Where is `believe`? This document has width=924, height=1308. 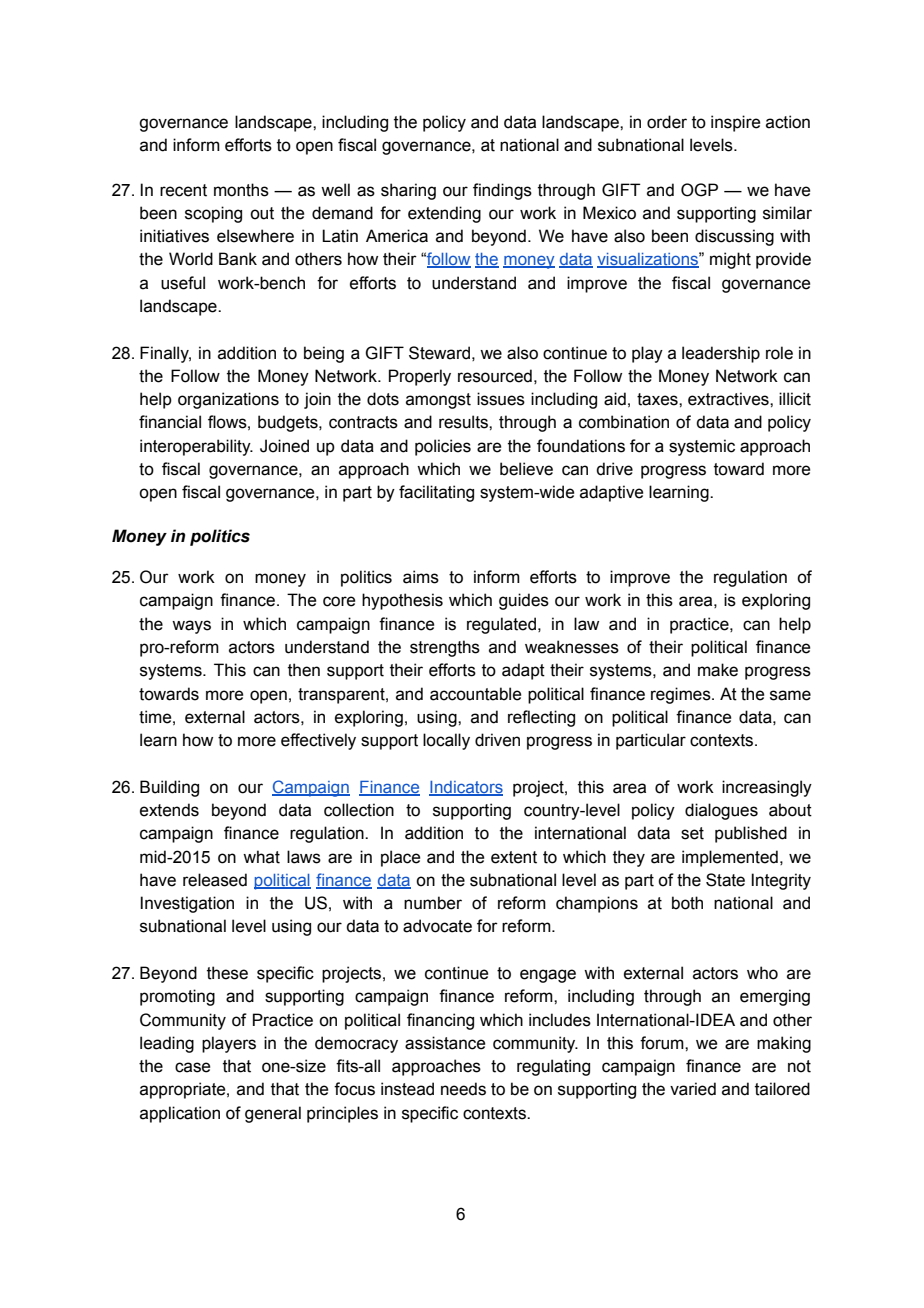 believe is located at coordinates (526, 469).
